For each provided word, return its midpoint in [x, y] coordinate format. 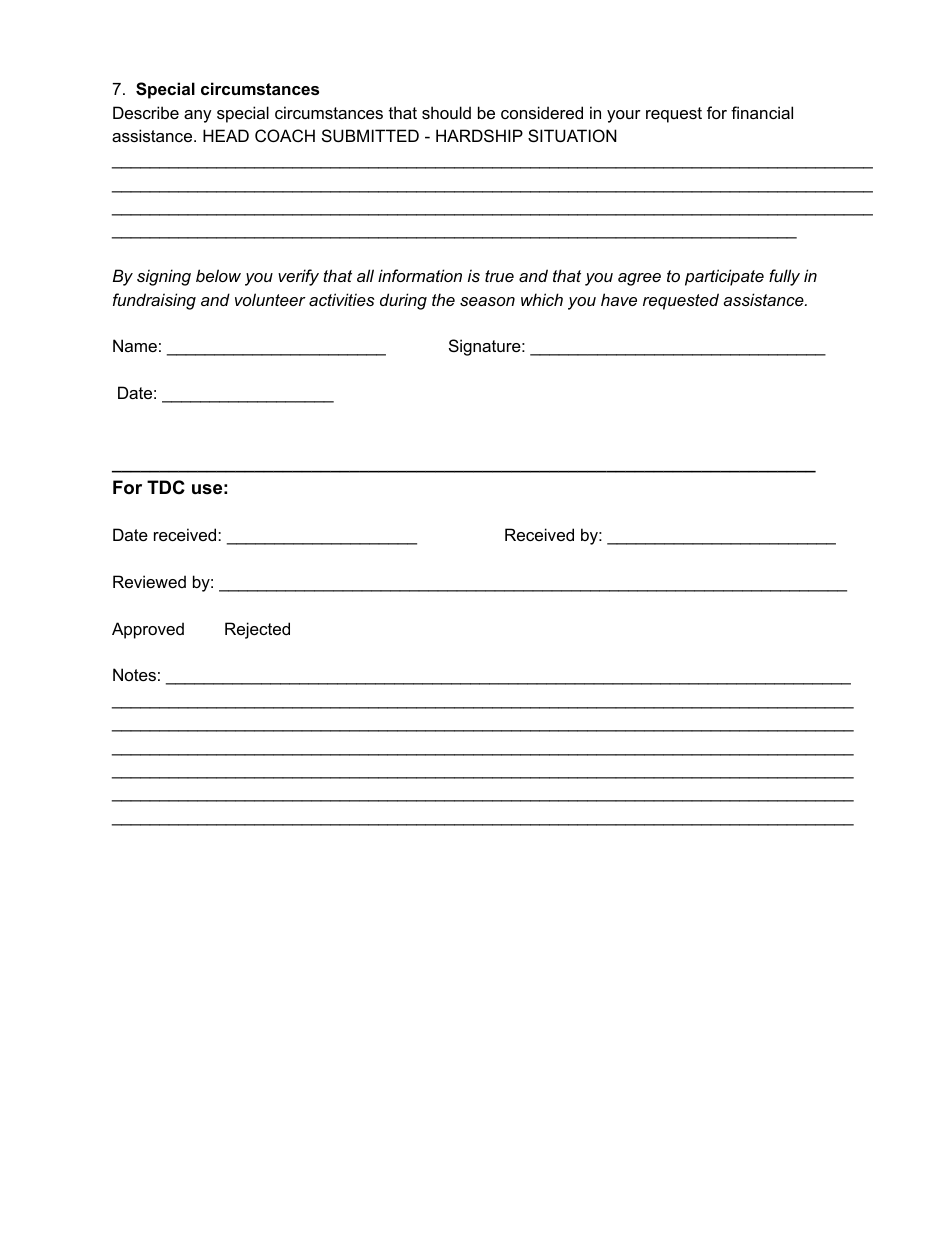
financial [762, 112]
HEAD [226, 135]
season [487, 301]
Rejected [257, 630]
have [619, 299]
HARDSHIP [479, 135]
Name [135, 345]
